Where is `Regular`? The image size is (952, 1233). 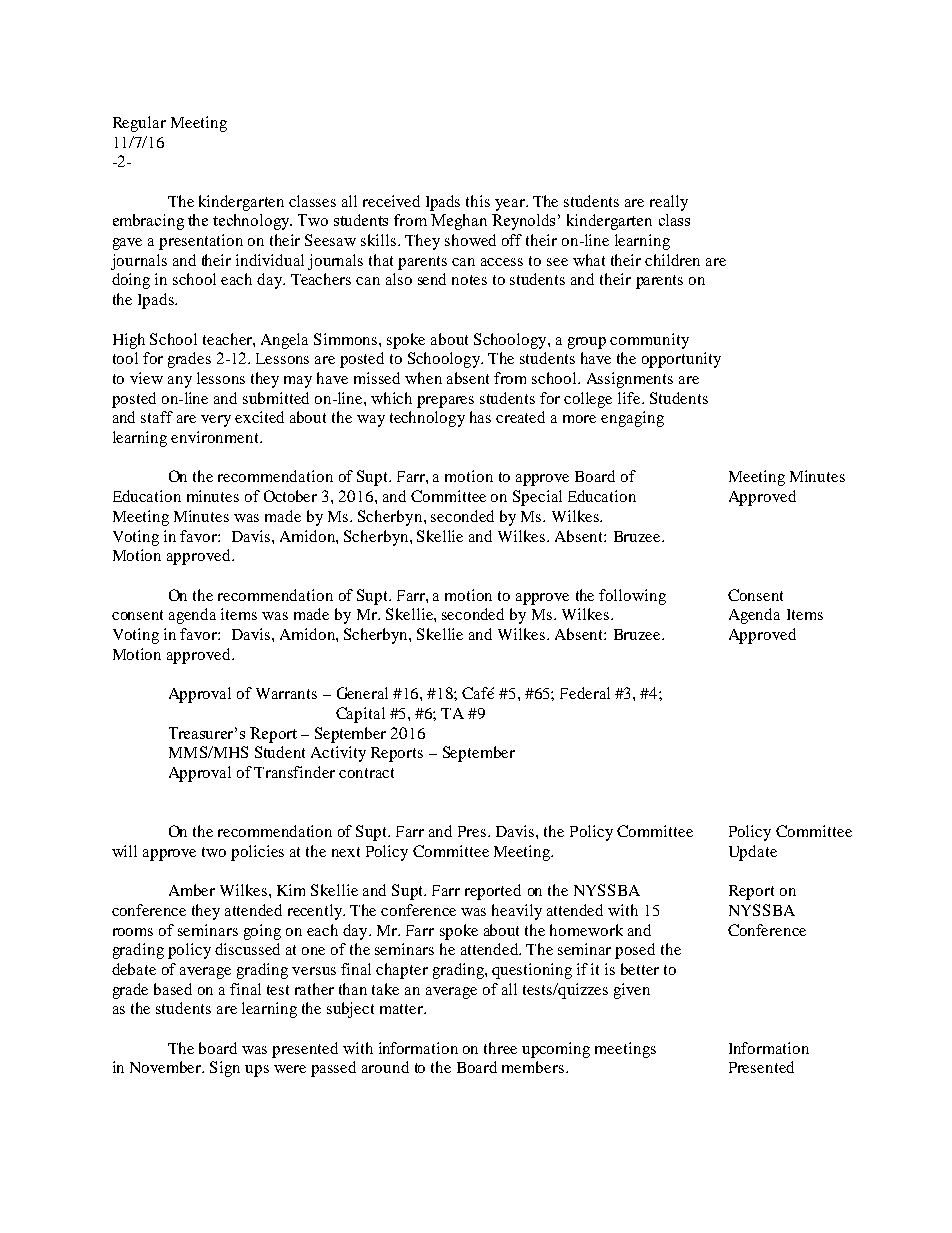
Regular is located at coordinates (139, 124).
